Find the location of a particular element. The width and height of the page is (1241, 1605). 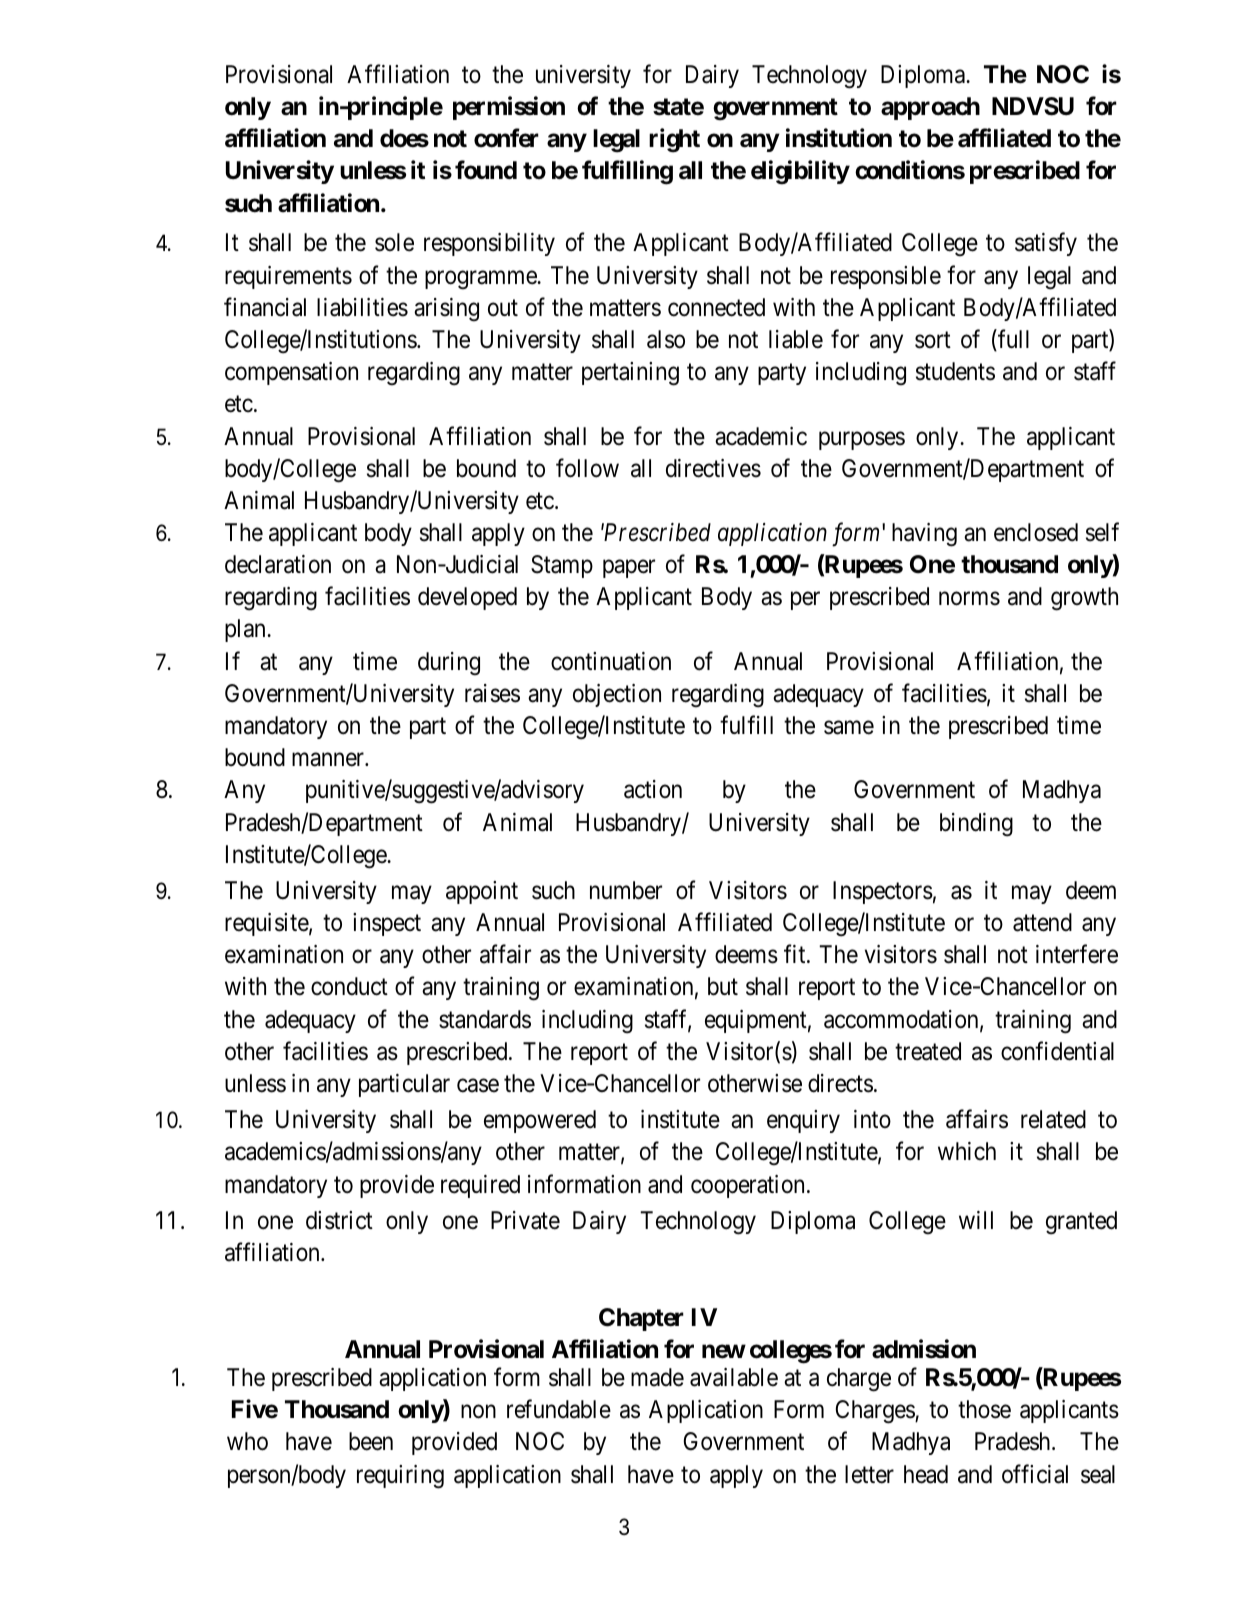

been is located at coordinates (371, 1441).
